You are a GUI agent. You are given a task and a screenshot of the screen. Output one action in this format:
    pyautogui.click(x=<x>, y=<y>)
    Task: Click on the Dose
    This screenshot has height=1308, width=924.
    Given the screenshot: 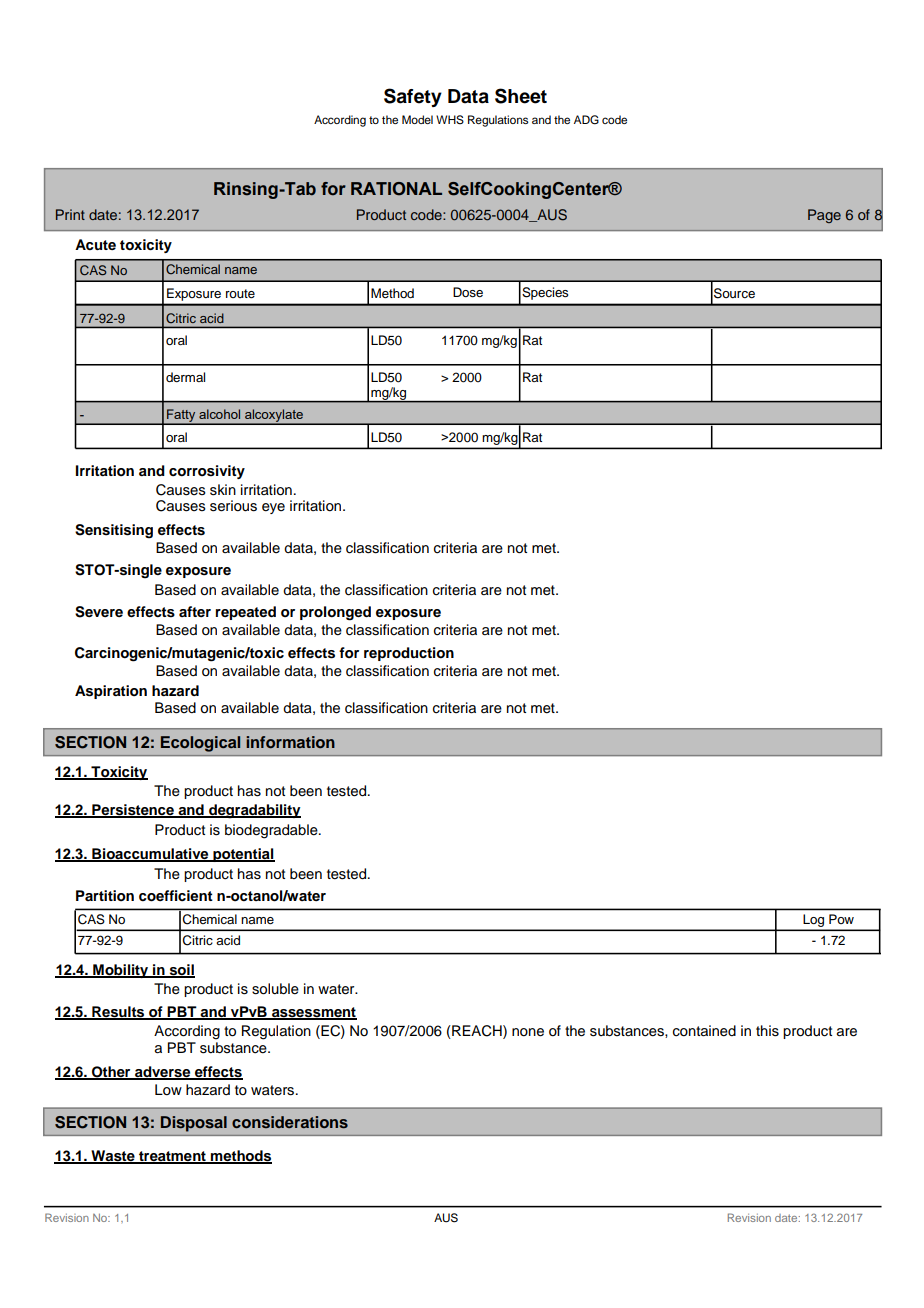 What is the action you would take?
    pyautogui.click(x=468, y=292)
